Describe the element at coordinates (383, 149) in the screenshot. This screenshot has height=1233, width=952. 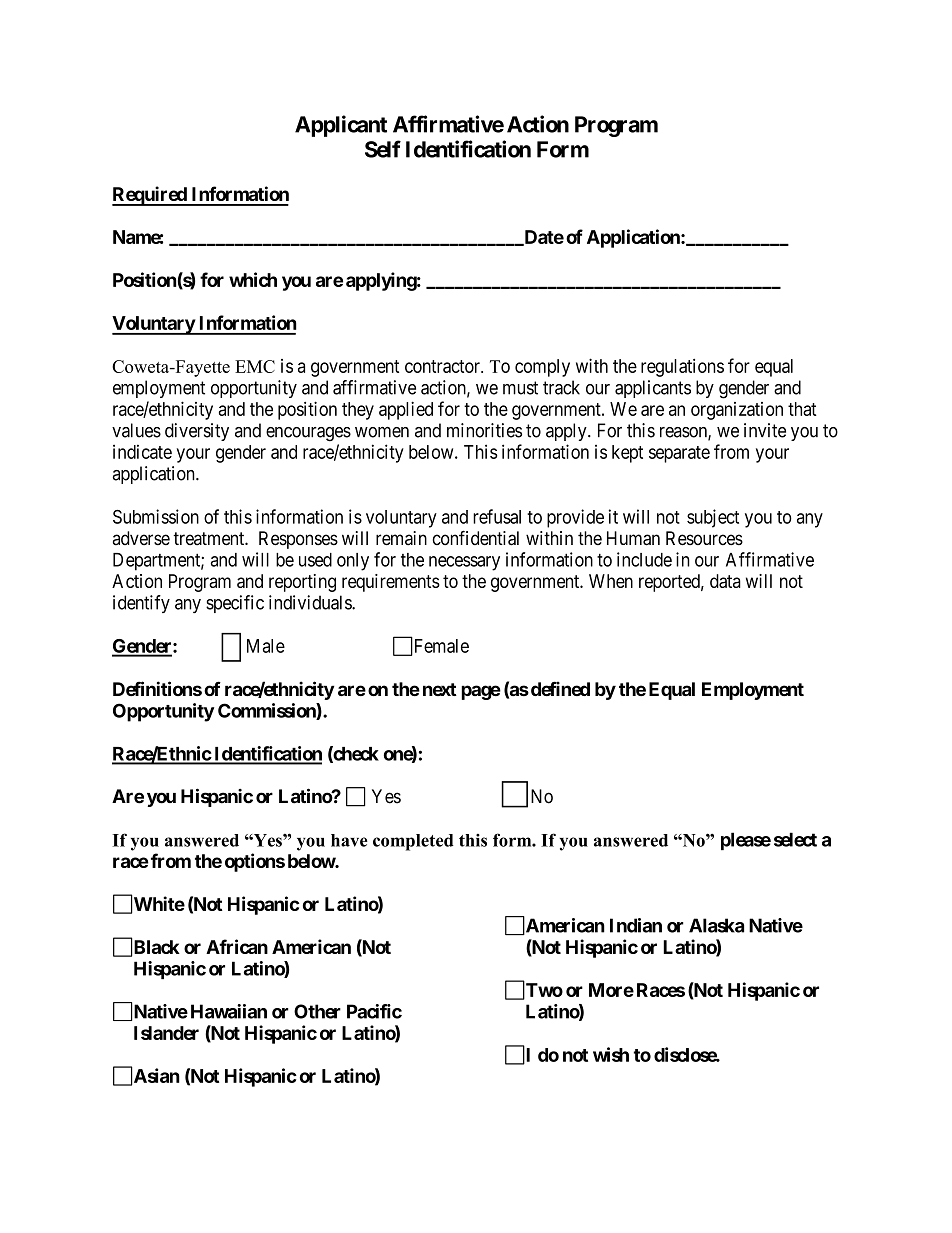
I see `Self` at that location.
